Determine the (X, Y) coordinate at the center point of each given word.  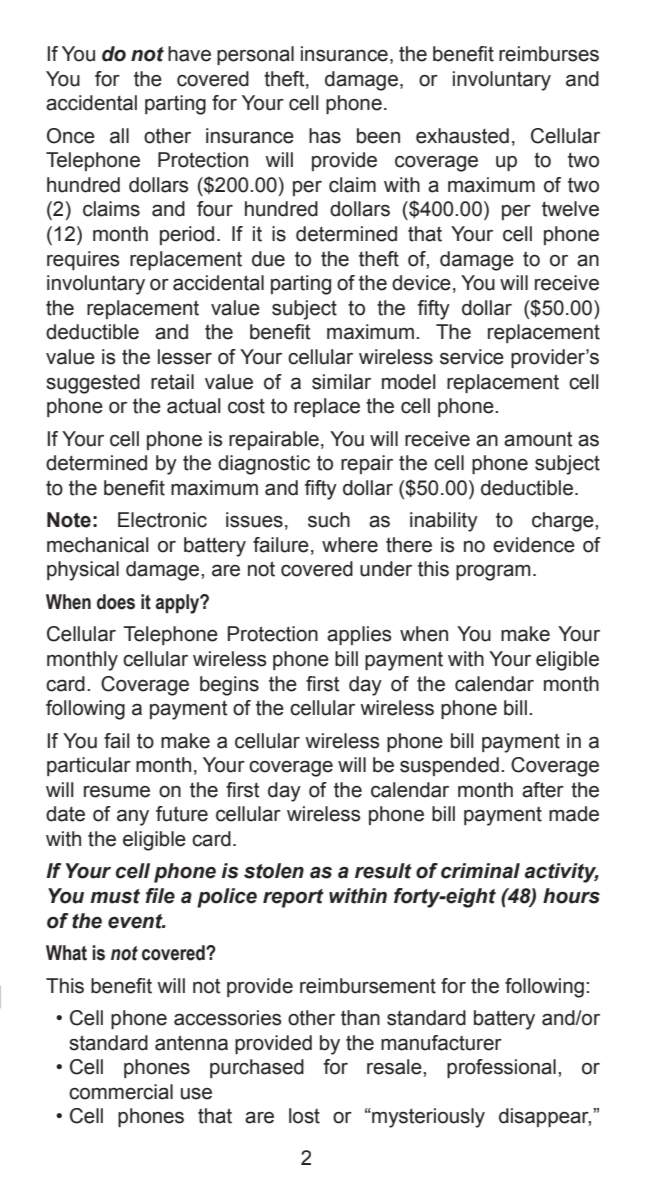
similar (341, 382)
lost (304, 1116)
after (543, 790)
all (119, 136)
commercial (121, 1092)
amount (538, 439)
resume (117, 792)
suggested (93, 384)
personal (255, 55)
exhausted (462, 136)
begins (229, 686)
